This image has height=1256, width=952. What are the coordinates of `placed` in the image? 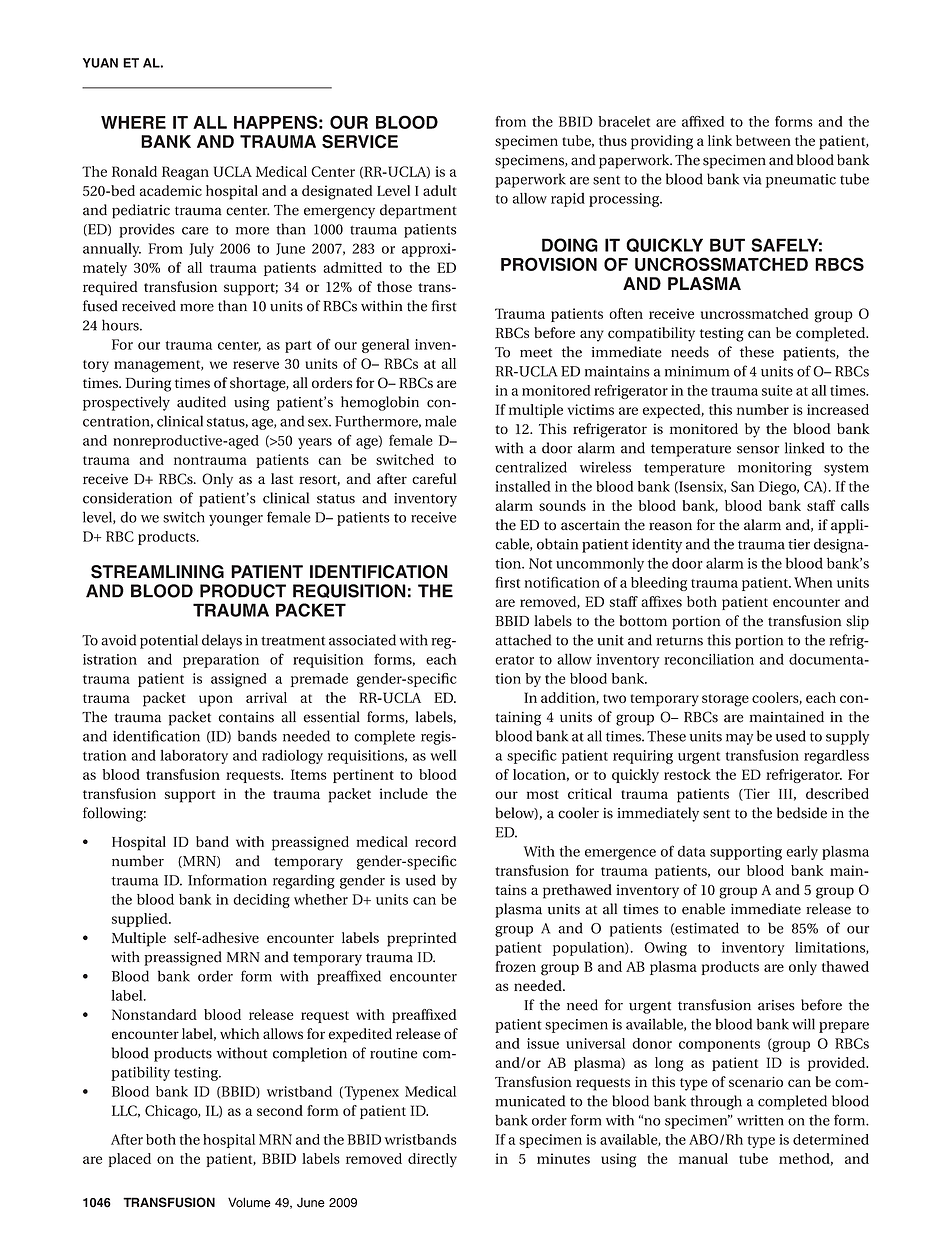 It's located at (130, 1160).
